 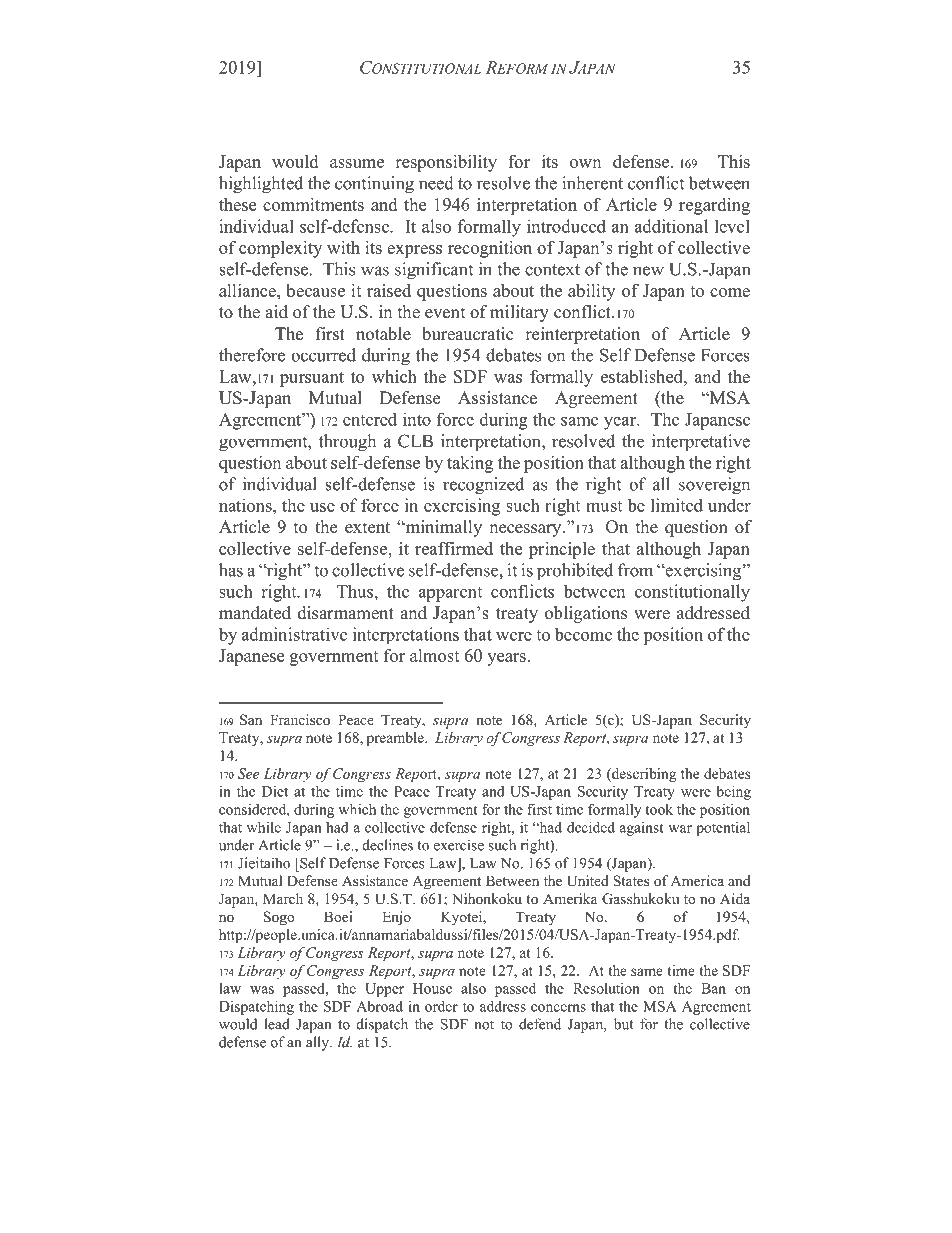 What do you see at coordinates (659, 809) in the document?
I see `took` at bounding box center [659, 809].
